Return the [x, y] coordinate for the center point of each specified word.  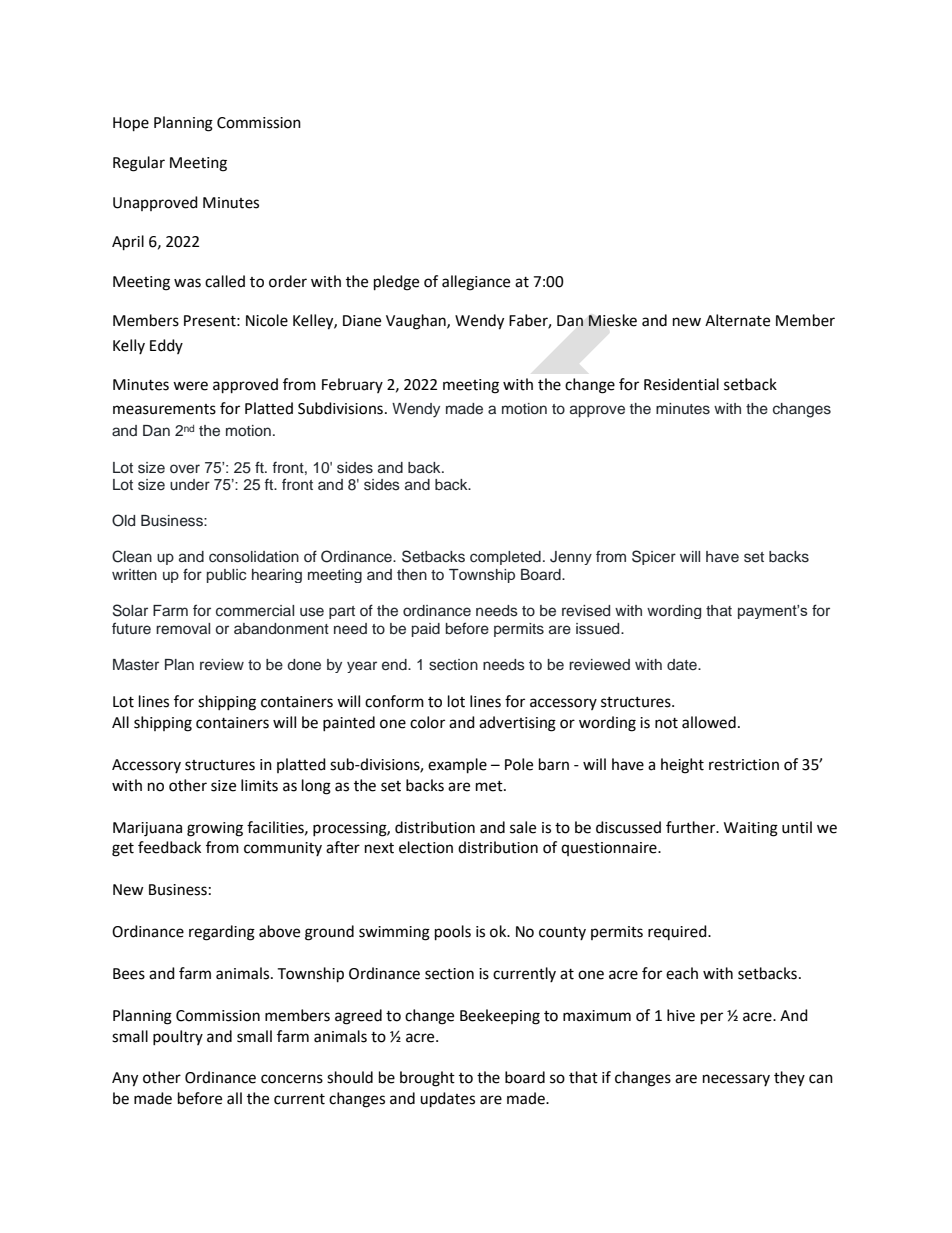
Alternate [737, 320]
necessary [736, 1080]
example [457, 766]
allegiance [476, 283]
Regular [139, 164]
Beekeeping [500, 1017]
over [185, 468]
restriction [744, 765]
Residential [681, 384]
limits [259, 785]
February [352, 385]
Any [125, 1079]
